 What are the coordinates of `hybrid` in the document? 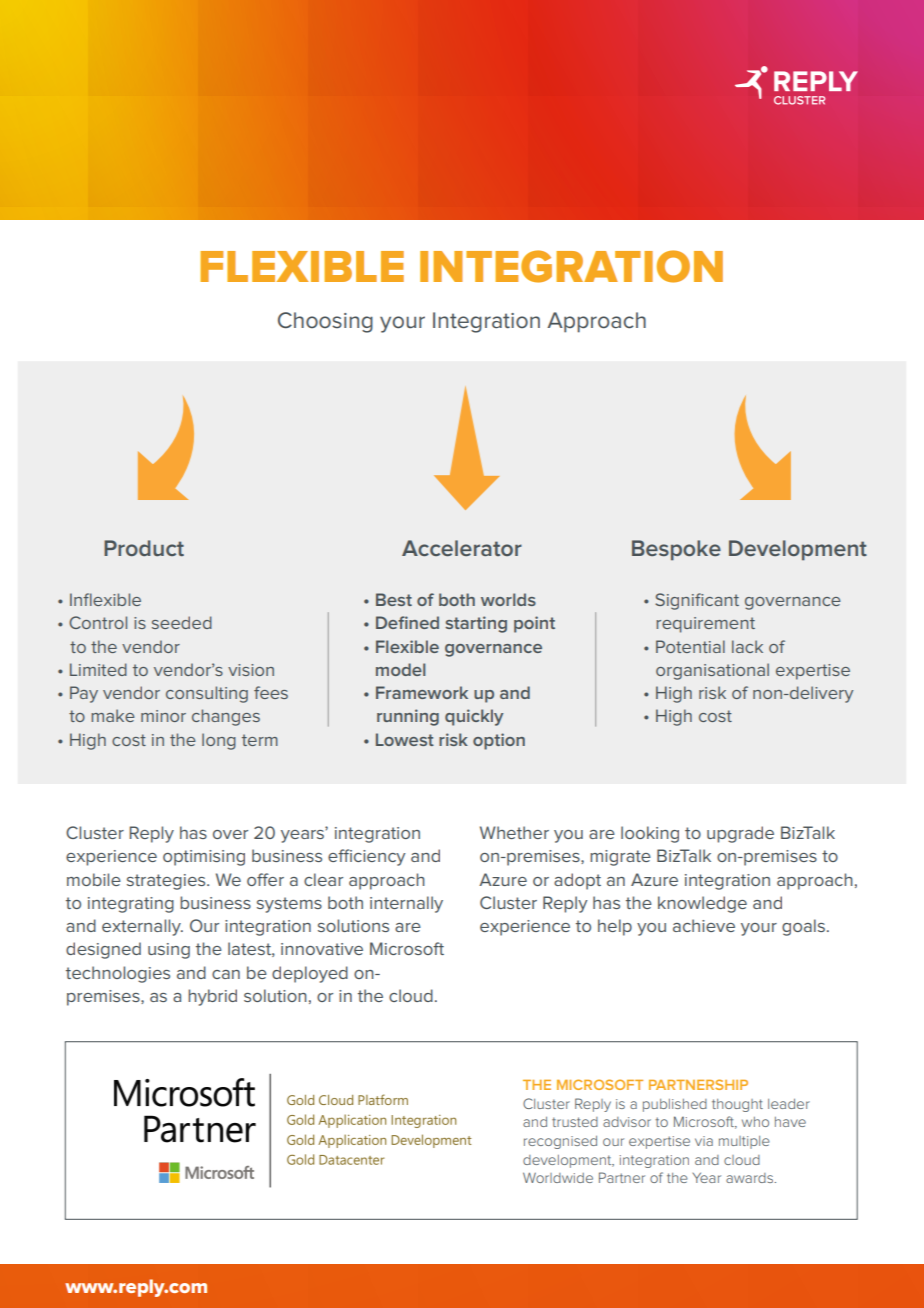 It's located at (212, 997).
